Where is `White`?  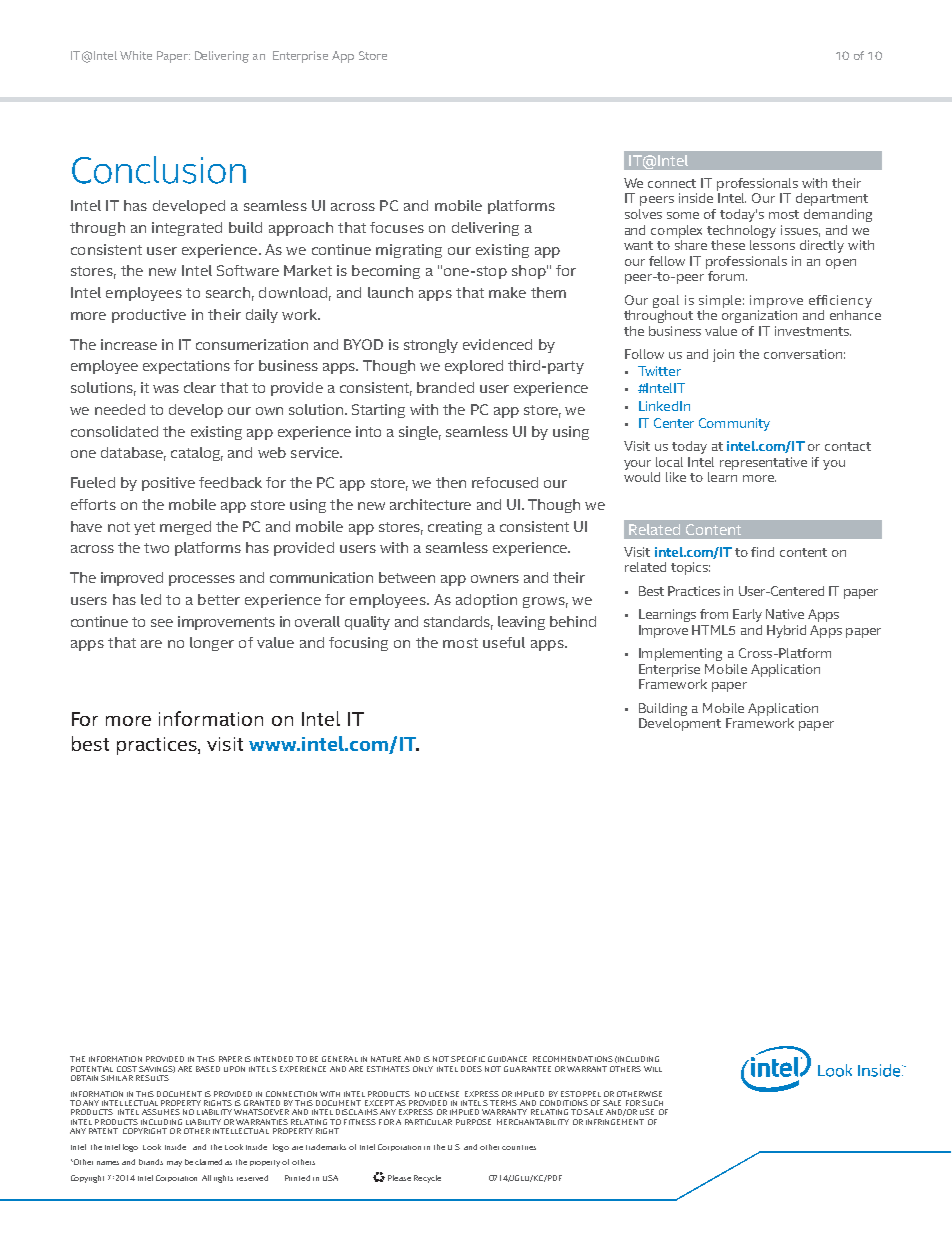
White is located at coordinates (136, 55).
